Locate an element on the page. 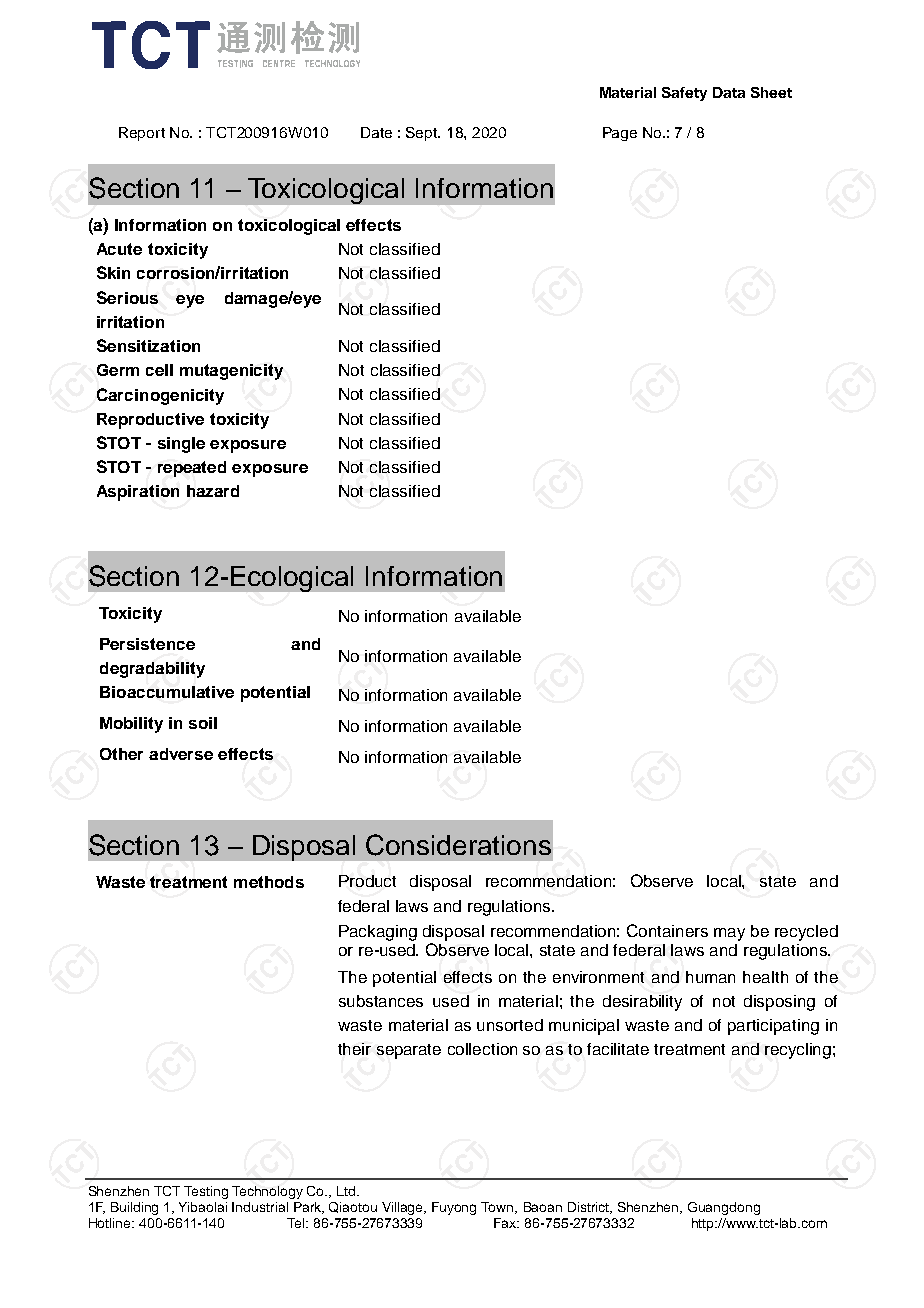 This document has height=1308, width=924. Page is located at coordinates (620, 134).
